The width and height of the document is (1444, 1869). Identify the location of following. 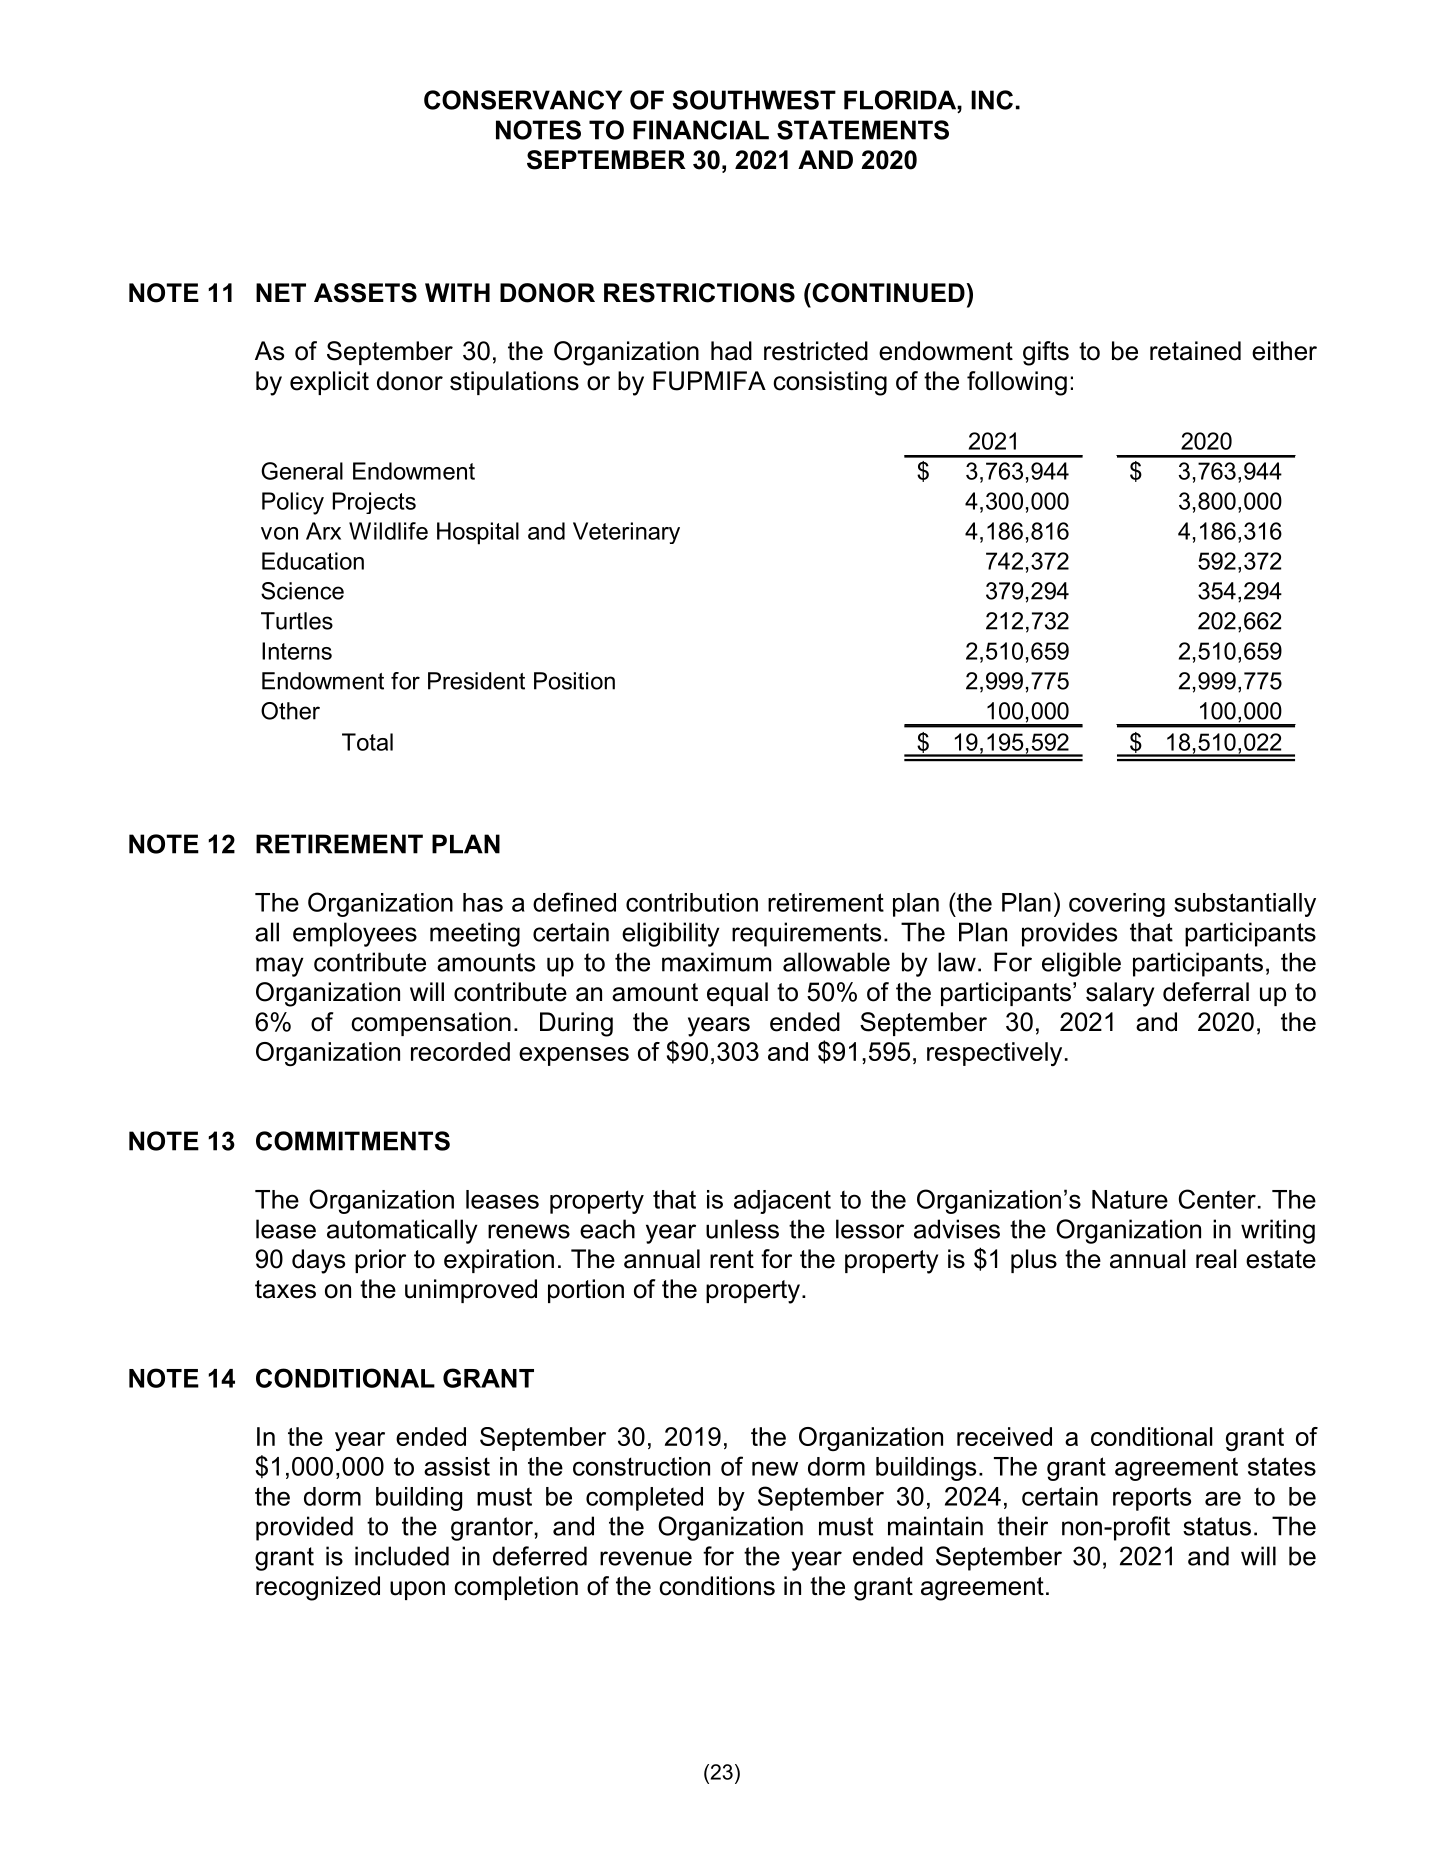
(1017, 383).
